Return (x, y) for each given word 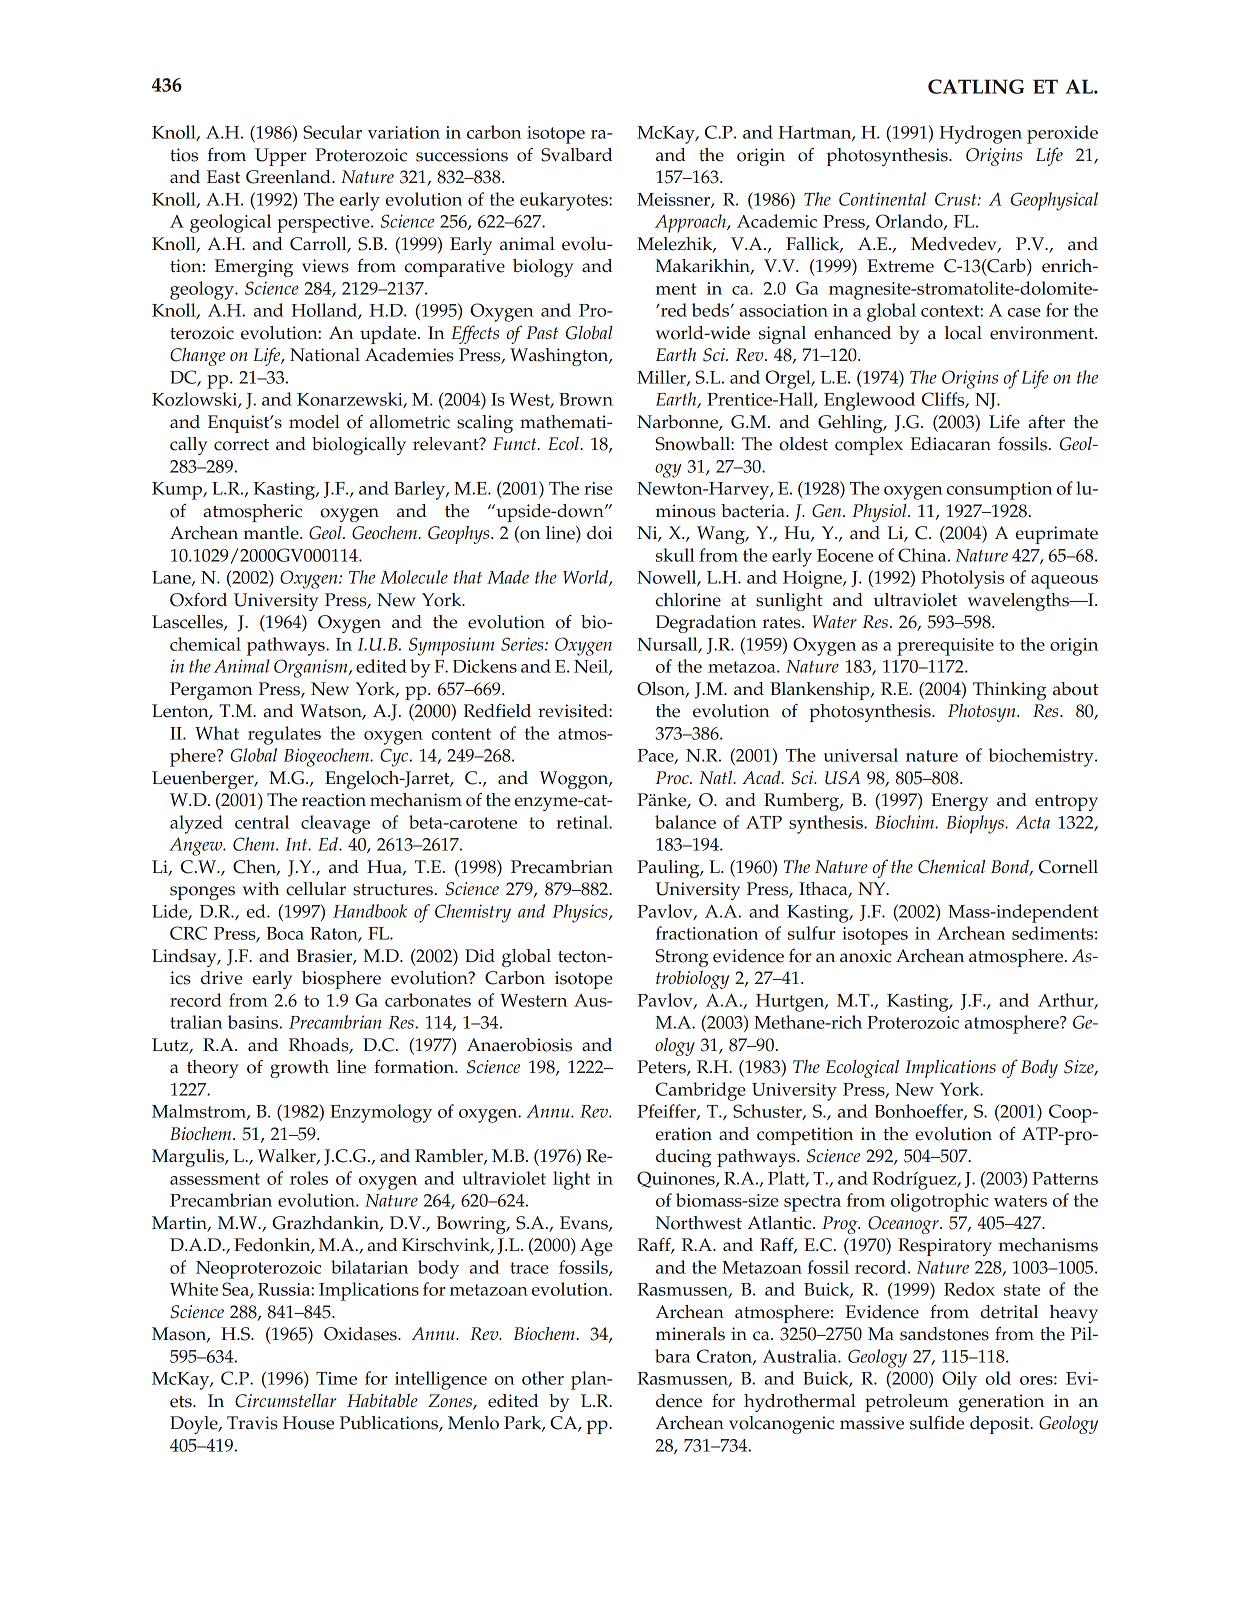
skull (675, 555)
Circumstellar (285, 1401)
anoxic (866, 956)
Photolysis (962, 579)
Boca (285, 933)
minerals (690, 1334)
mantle (272, 533)
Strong (682, 958)
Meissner (674, 200)
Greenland (289, 177)
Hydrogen (980, 134)
